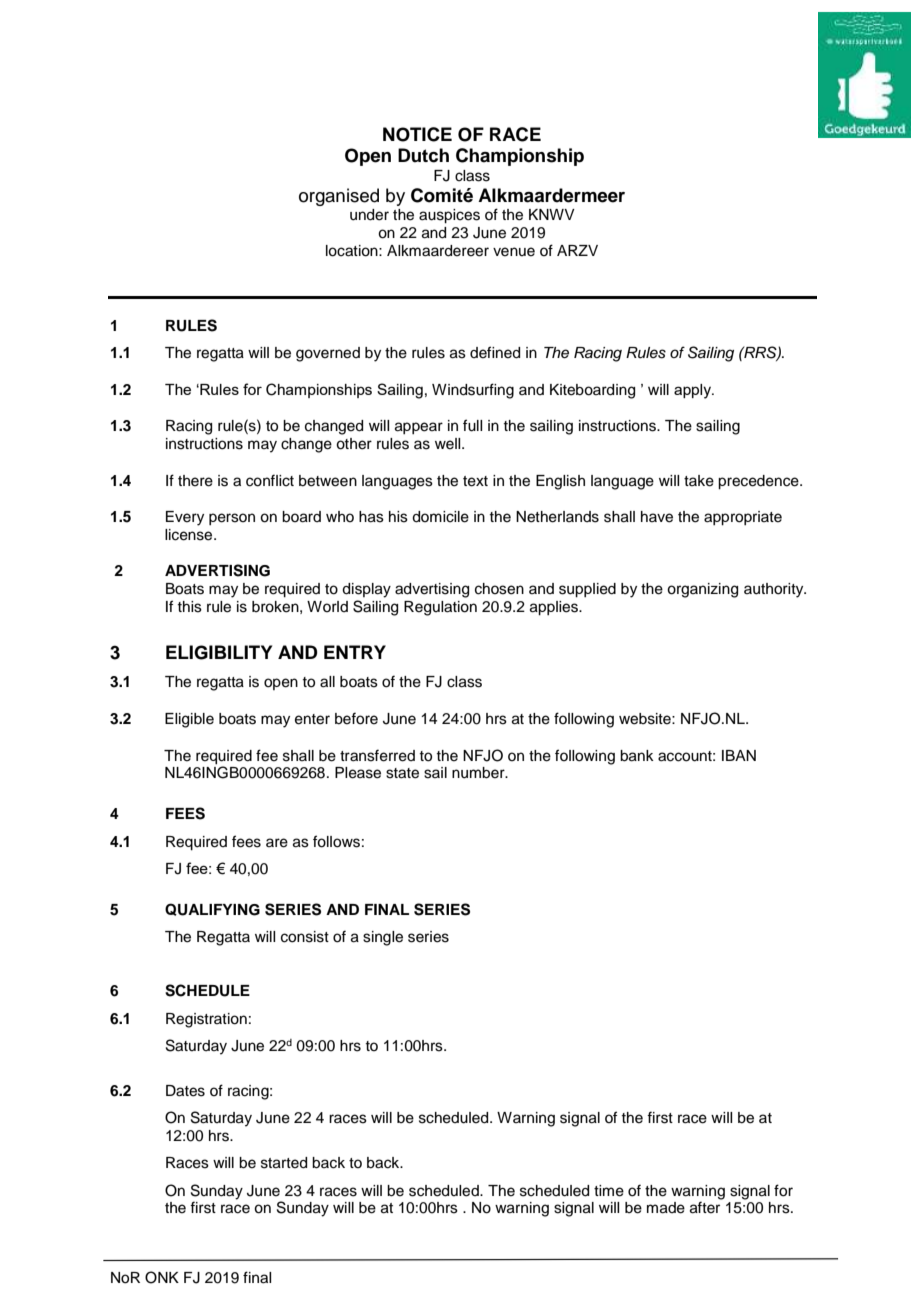 Image resolution: width=924 pixels, height=1308 pixels. I want to click on QUALIFYING, so click(212, 909).
